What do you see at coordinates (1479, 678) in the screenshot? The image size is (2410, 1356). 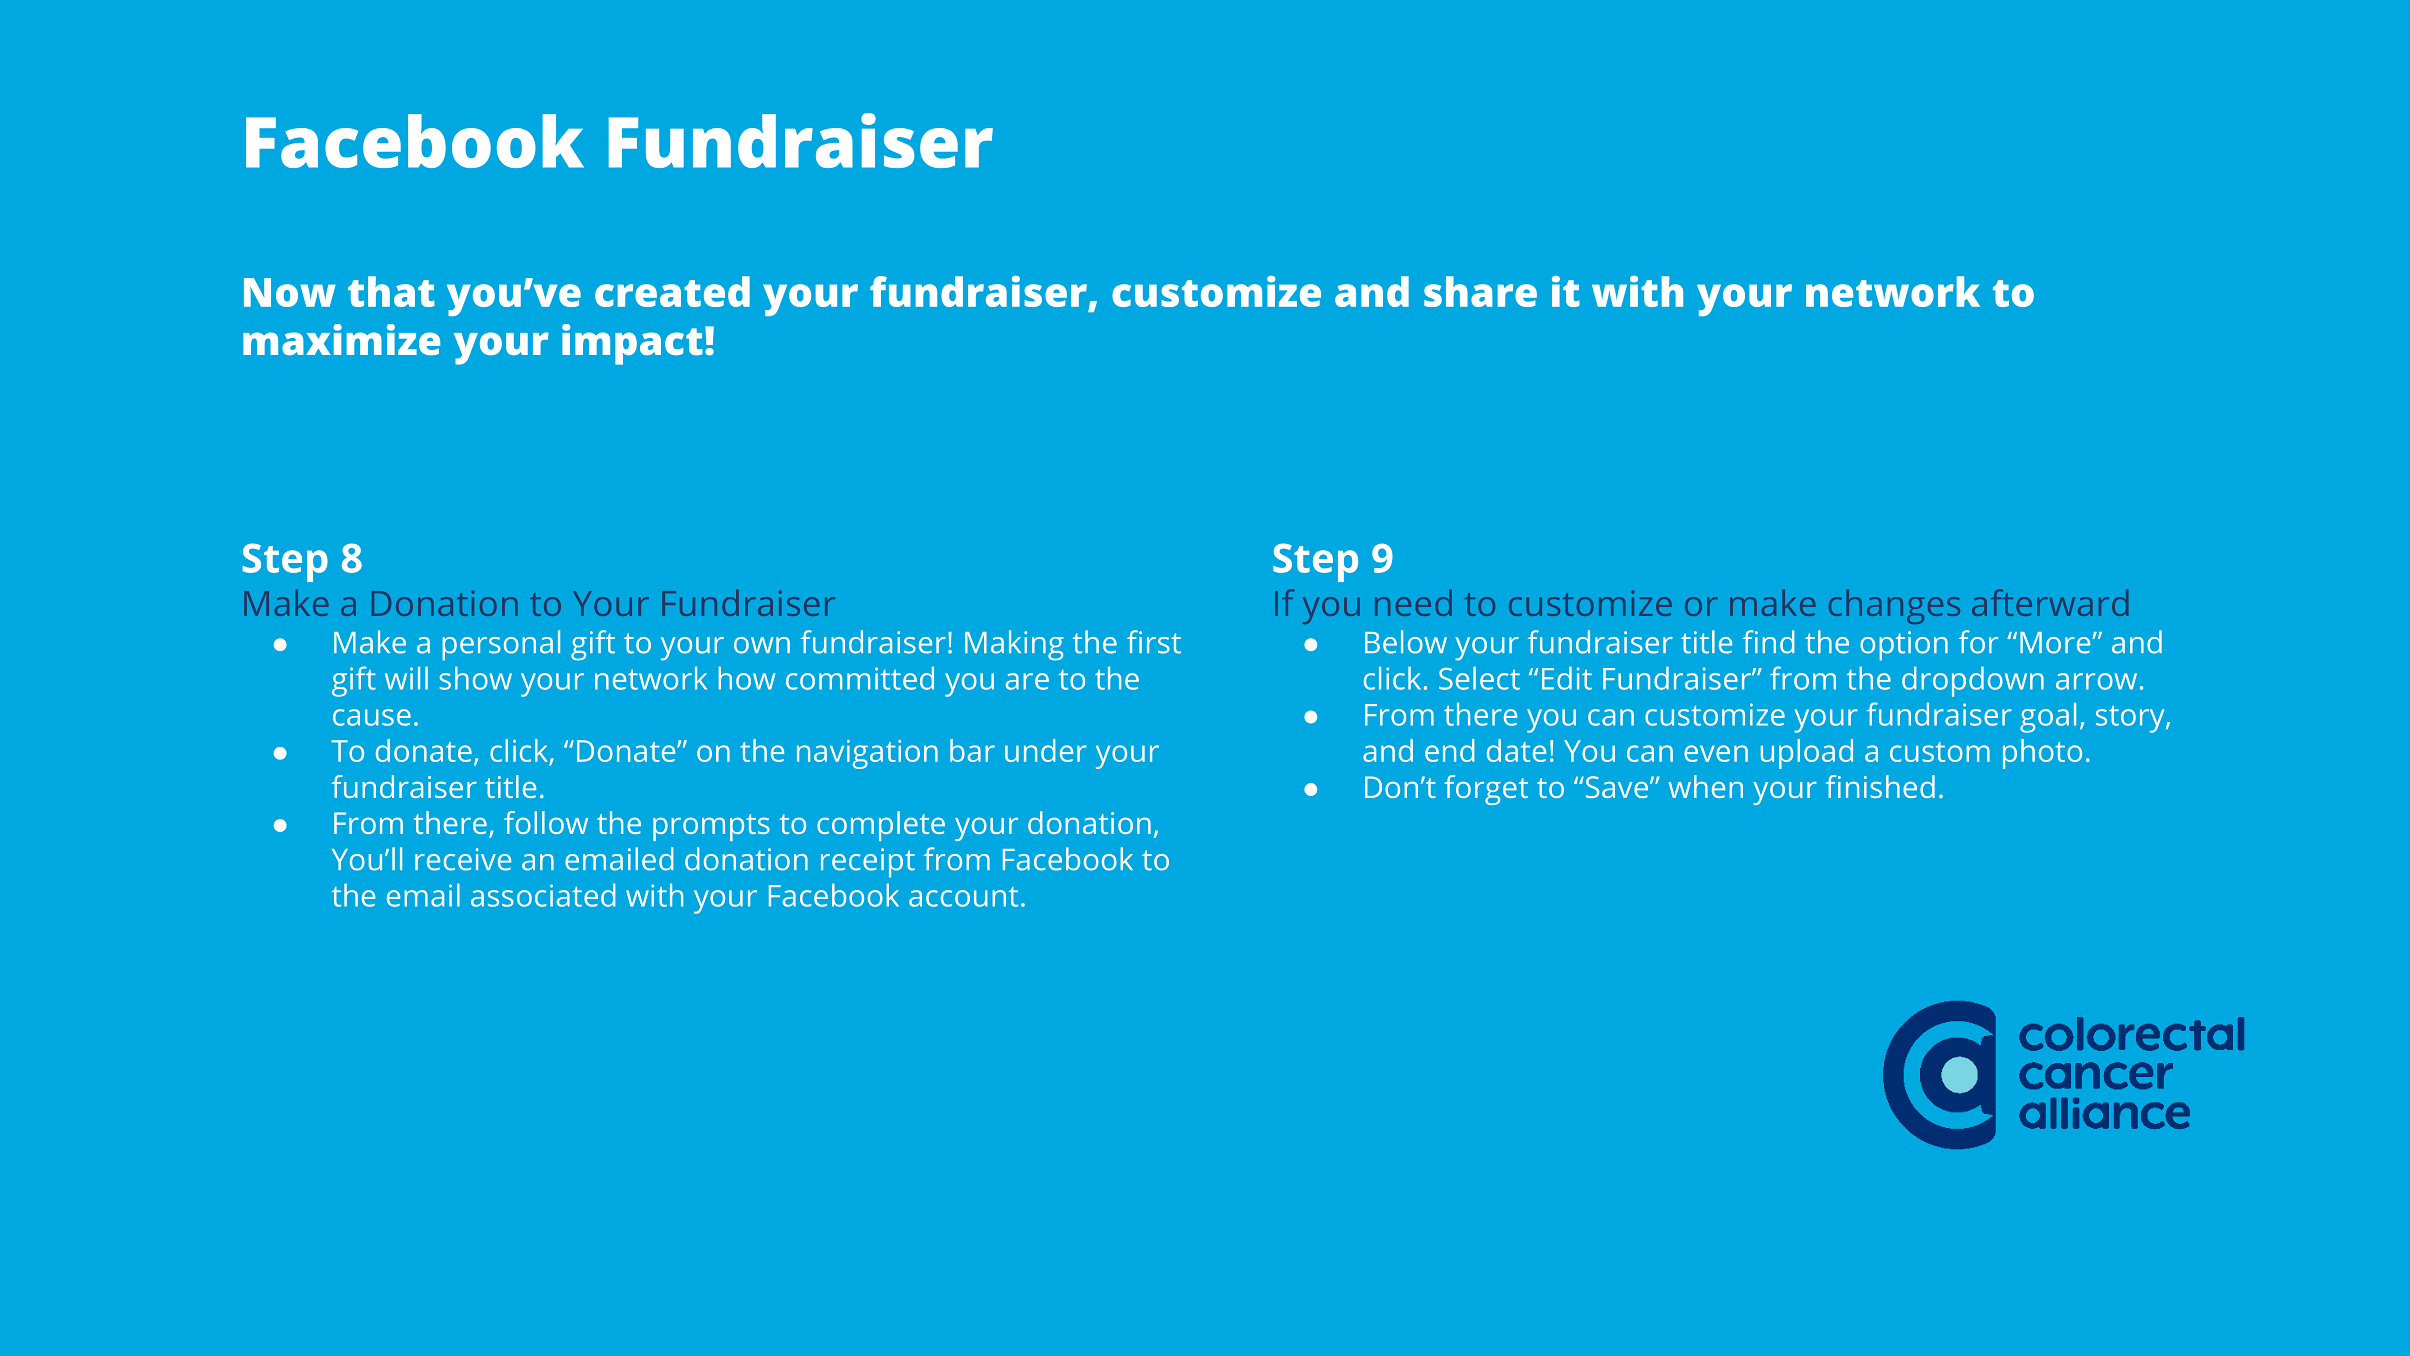 I see `Select` at bounding box center [1479, 678].
